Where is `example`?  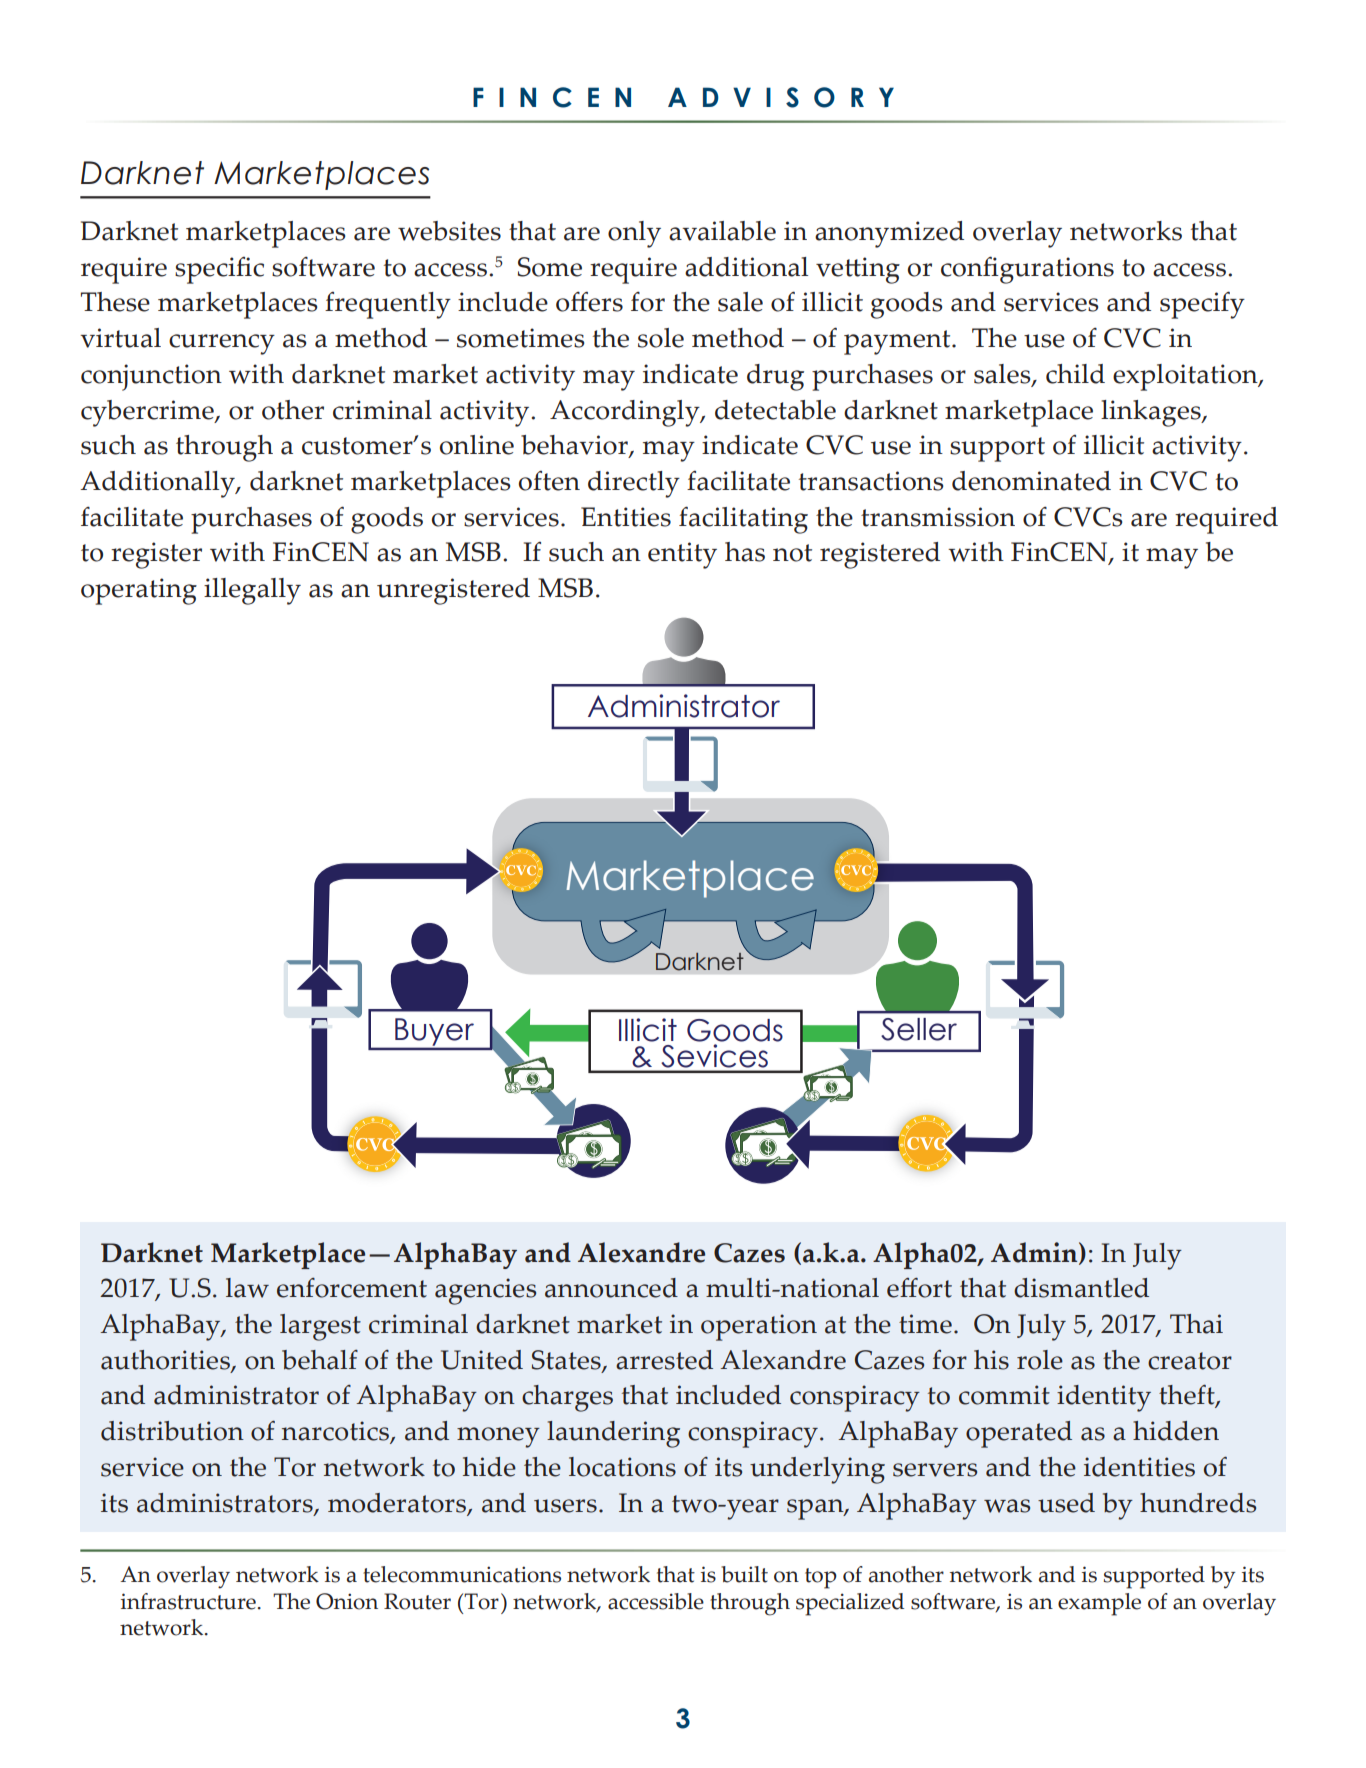
example is located at coordinates (1099, 1604).
